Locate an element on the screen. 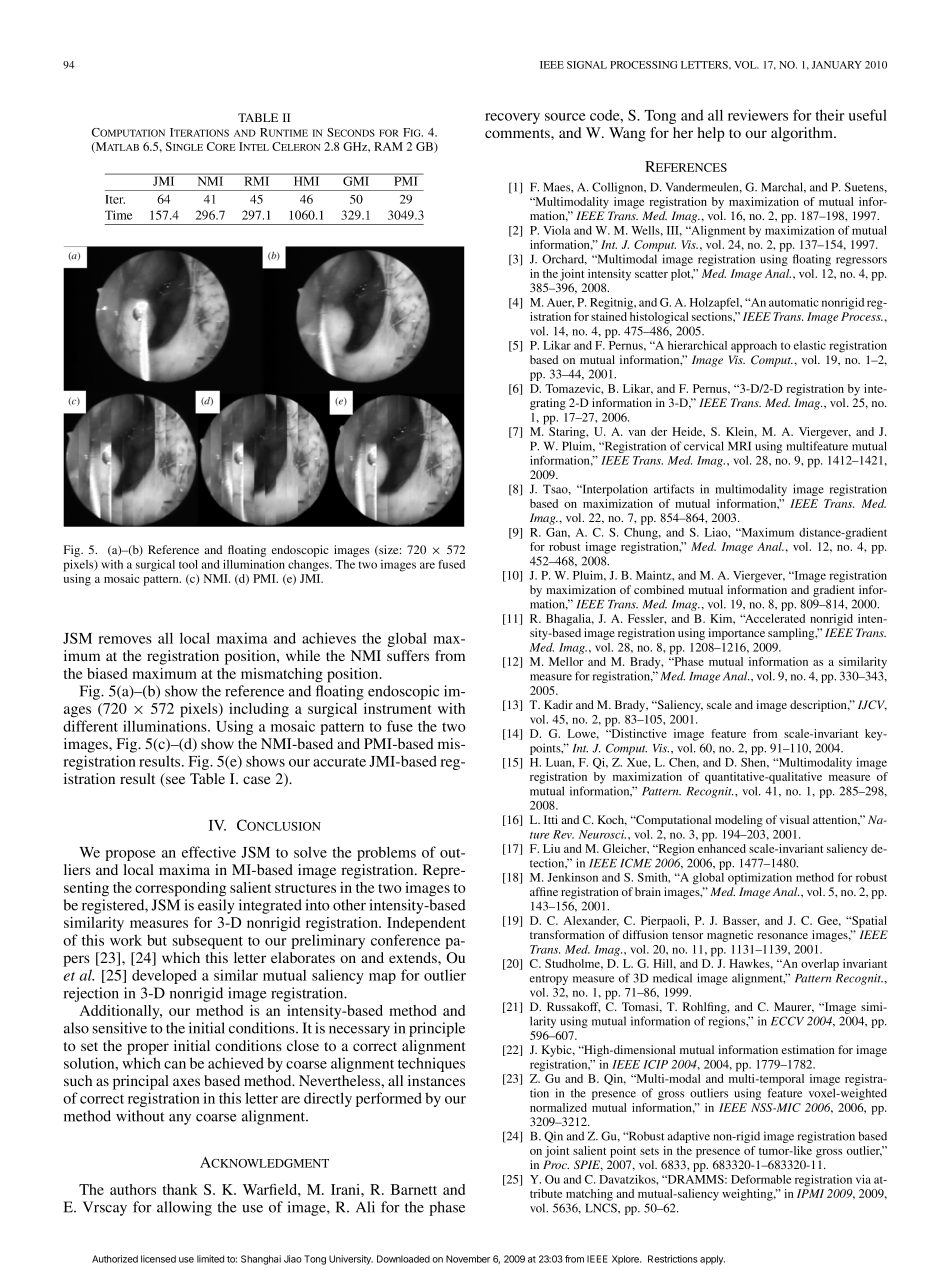 The height and width of the screenshot is (1270, 952). Liu is located at coordinates (551, 848).
